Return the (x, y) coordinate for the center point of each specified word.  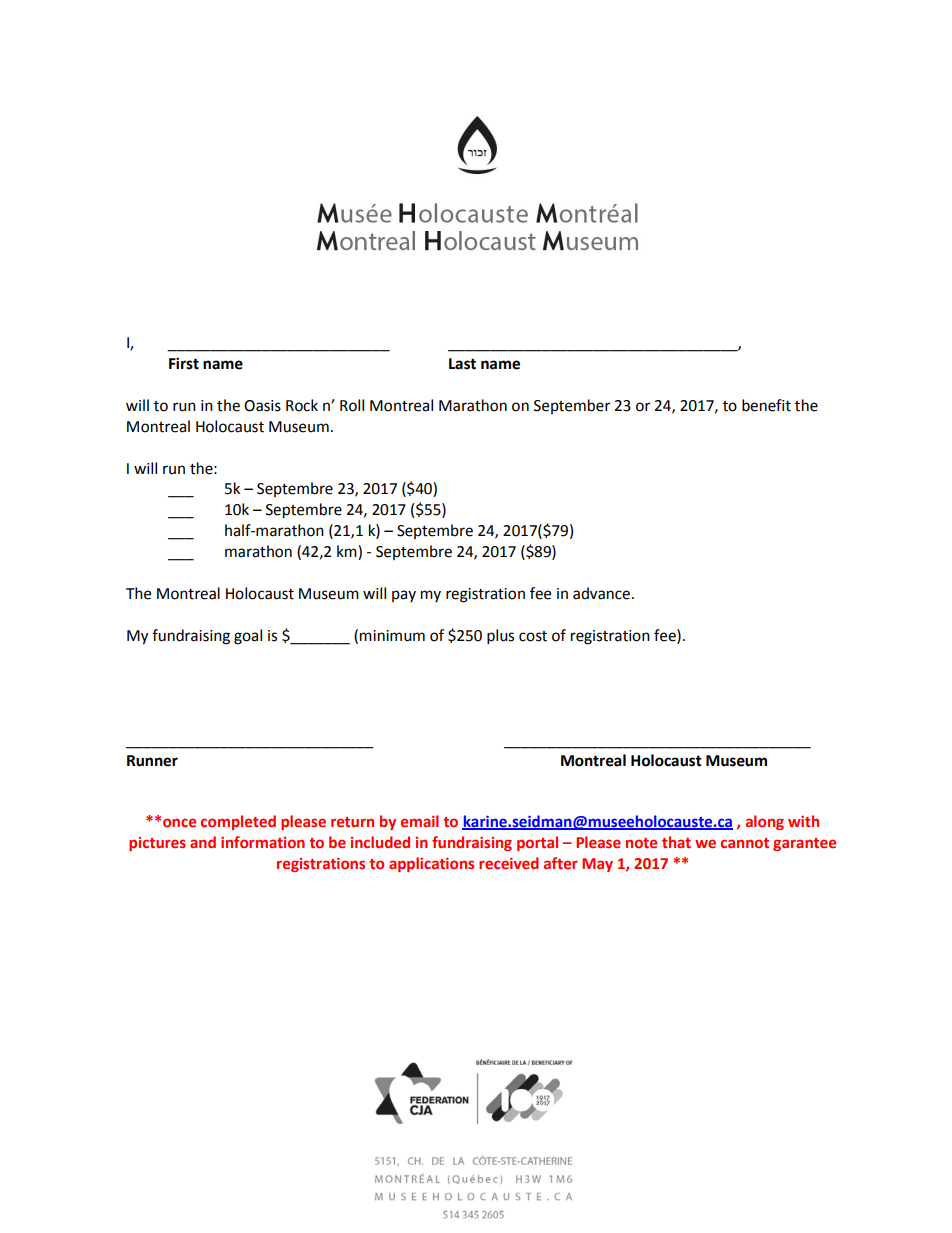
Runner (152, 761)
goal (248, 637)
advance (601, 593)
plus (500, 637)
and (203, 842)
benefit (766, 405)
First (184, 363)
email (420, 821)
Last (462, 364)
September (572, 406)
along (765, 822)
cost (533, 636)
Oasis (262, 406)
